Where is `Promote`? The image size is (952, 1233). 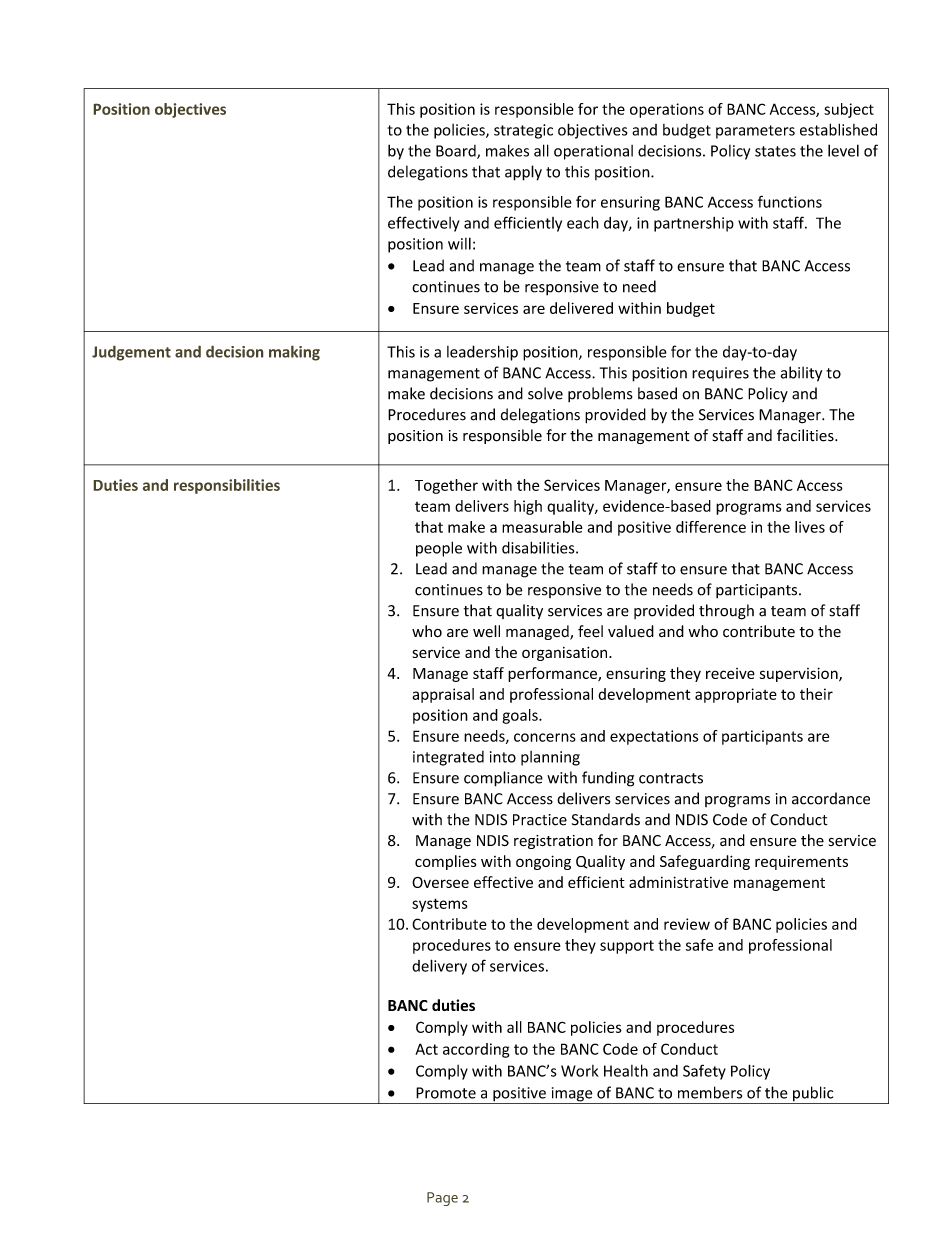 Promote is located at coordinates (446, 1093).
